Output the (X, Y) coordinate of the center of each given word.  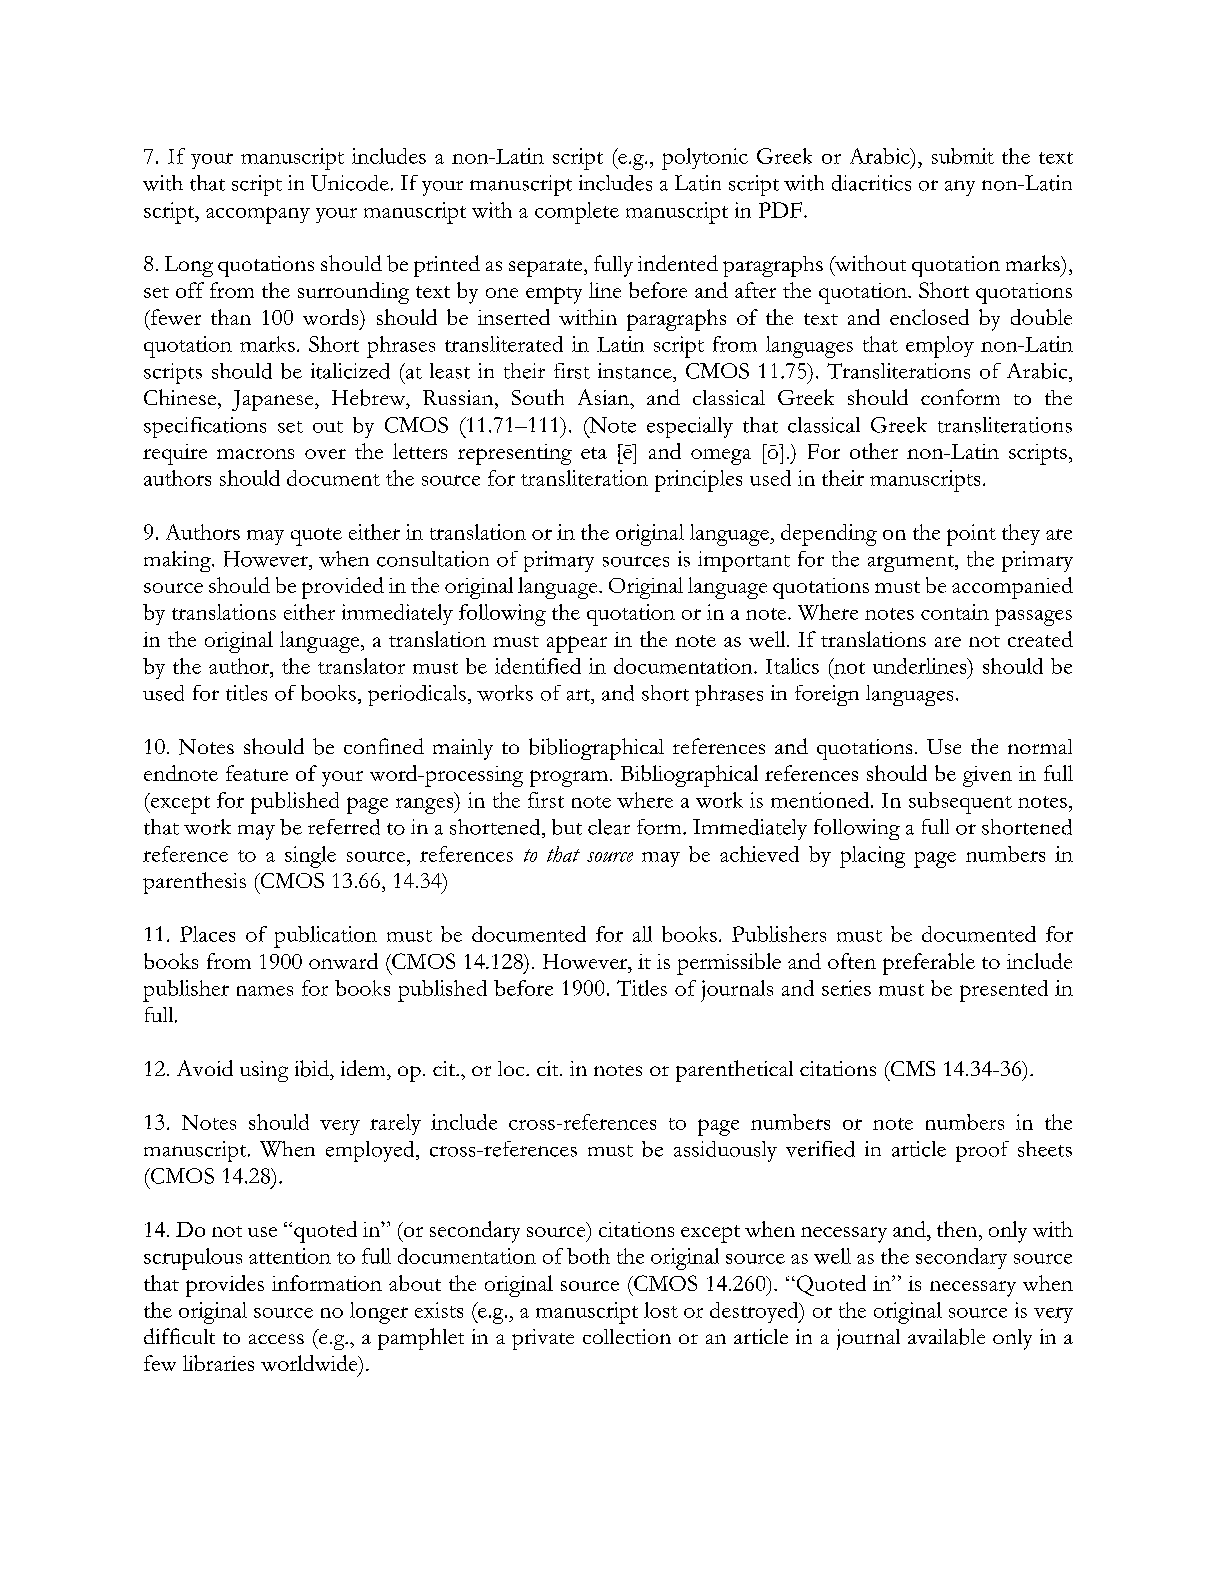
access (276, 1339)
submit (963, 156)
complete (577, 213)
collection (627, 1336)
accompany (258, 215)
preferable (929, 964)
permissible (729, 964)
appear (577, 644)
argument (912, 563)
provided (343, 588)
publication (325, 937)
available (946, 1336)
